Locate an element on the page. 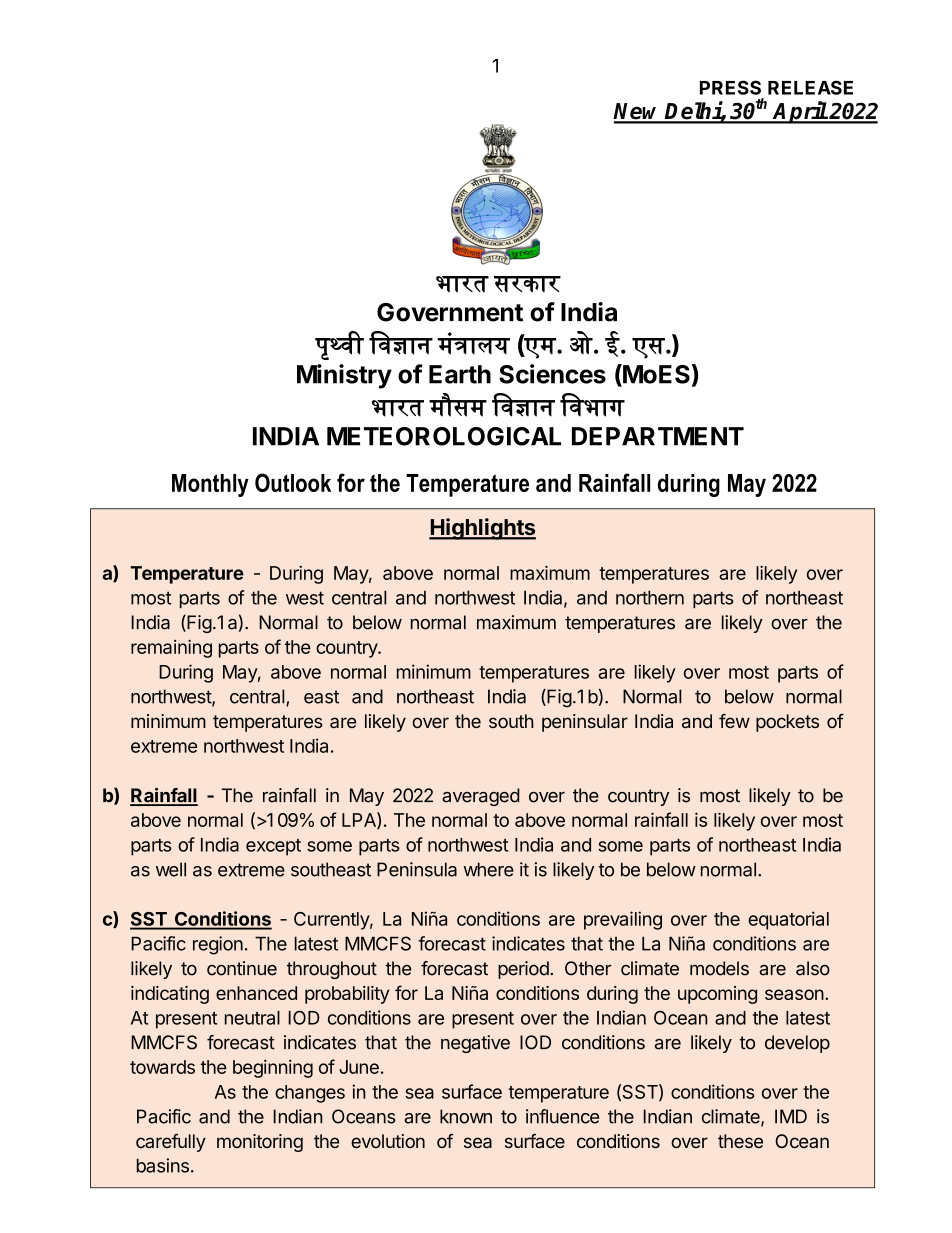 This document has height=1233, width=952. PRESS is located at coordinates (730, 87).
